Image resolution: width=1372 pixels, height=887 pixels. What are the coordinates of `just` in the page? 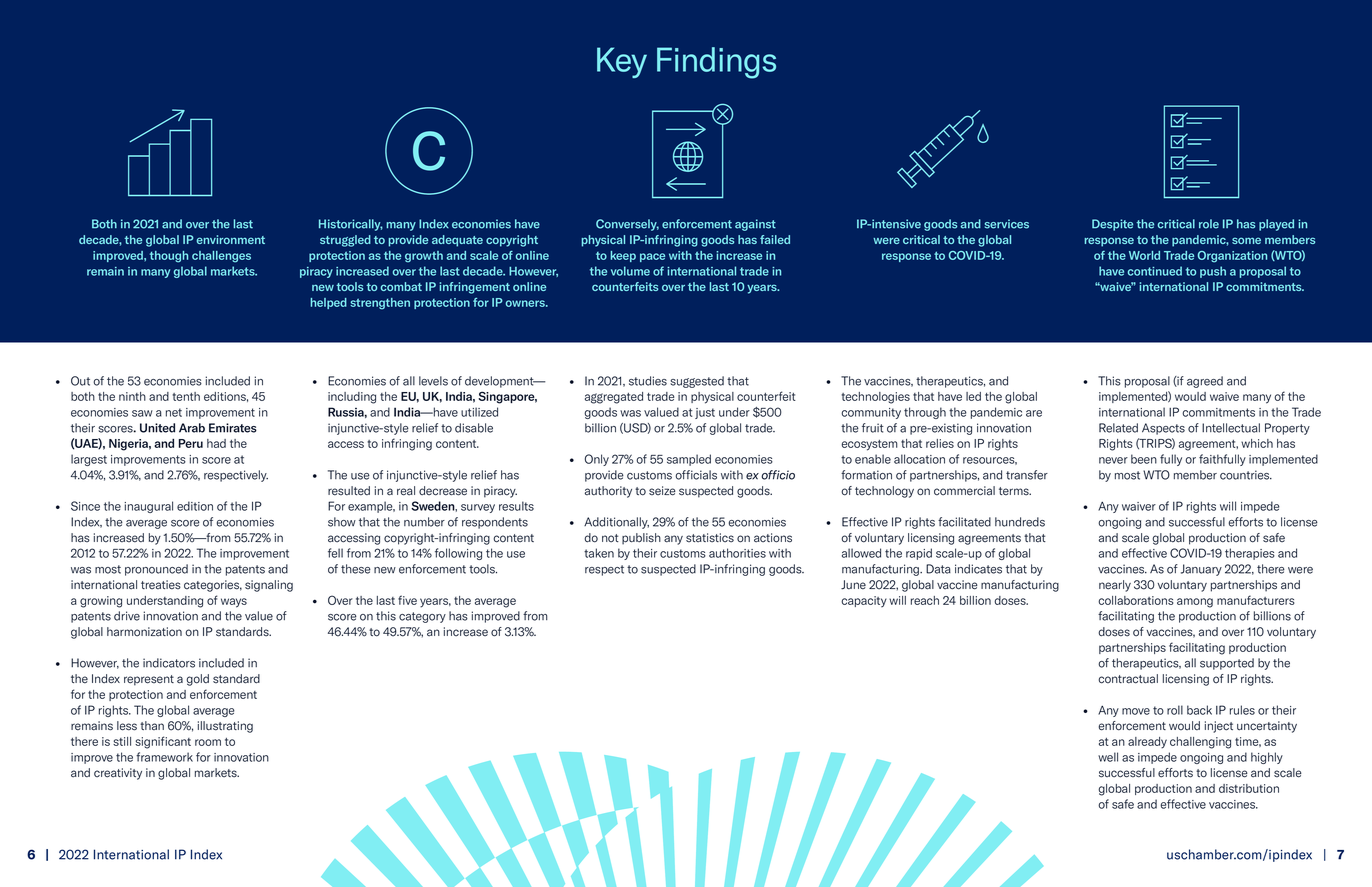 It's located at (705, 413).
